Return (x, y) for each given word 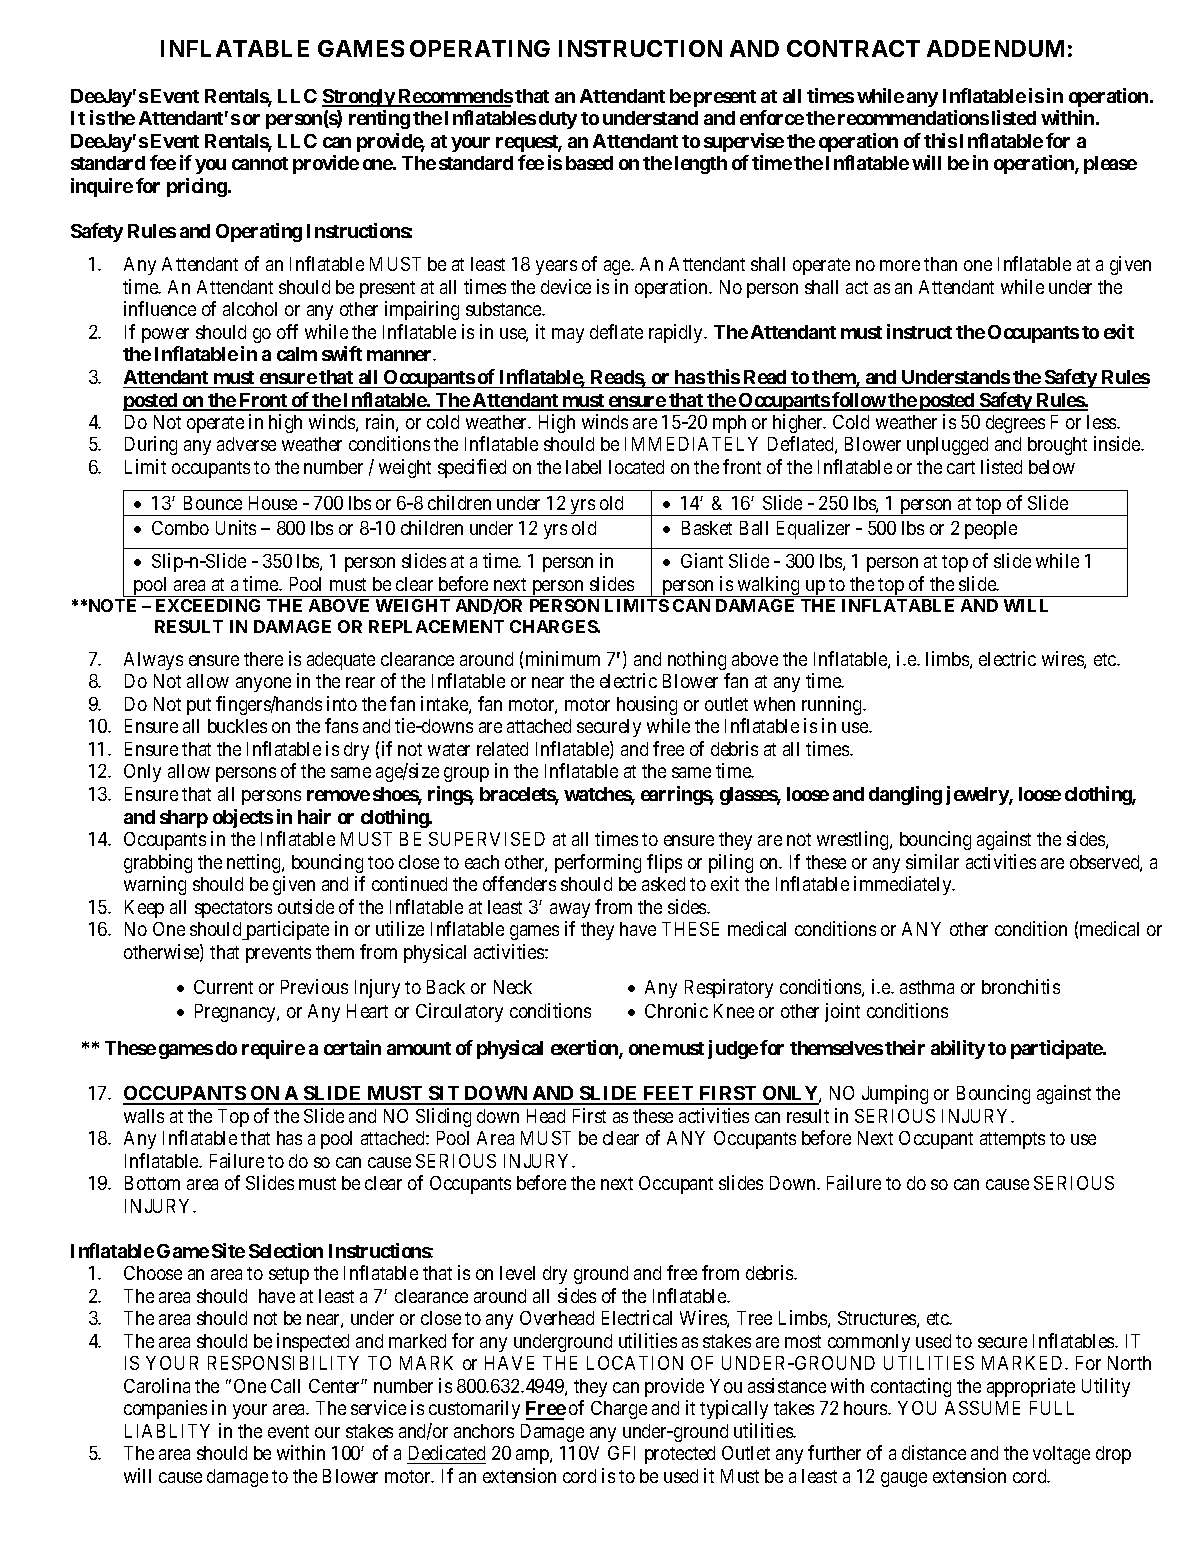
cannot (260, 163)
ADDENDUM (995, 48)
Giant (702, 560)
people (991, 530)
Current (223, 987)
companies (165, 1409)
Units (236, 527)
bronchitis (1021, 986)
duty (558, 120)
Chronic (676, 1010)
